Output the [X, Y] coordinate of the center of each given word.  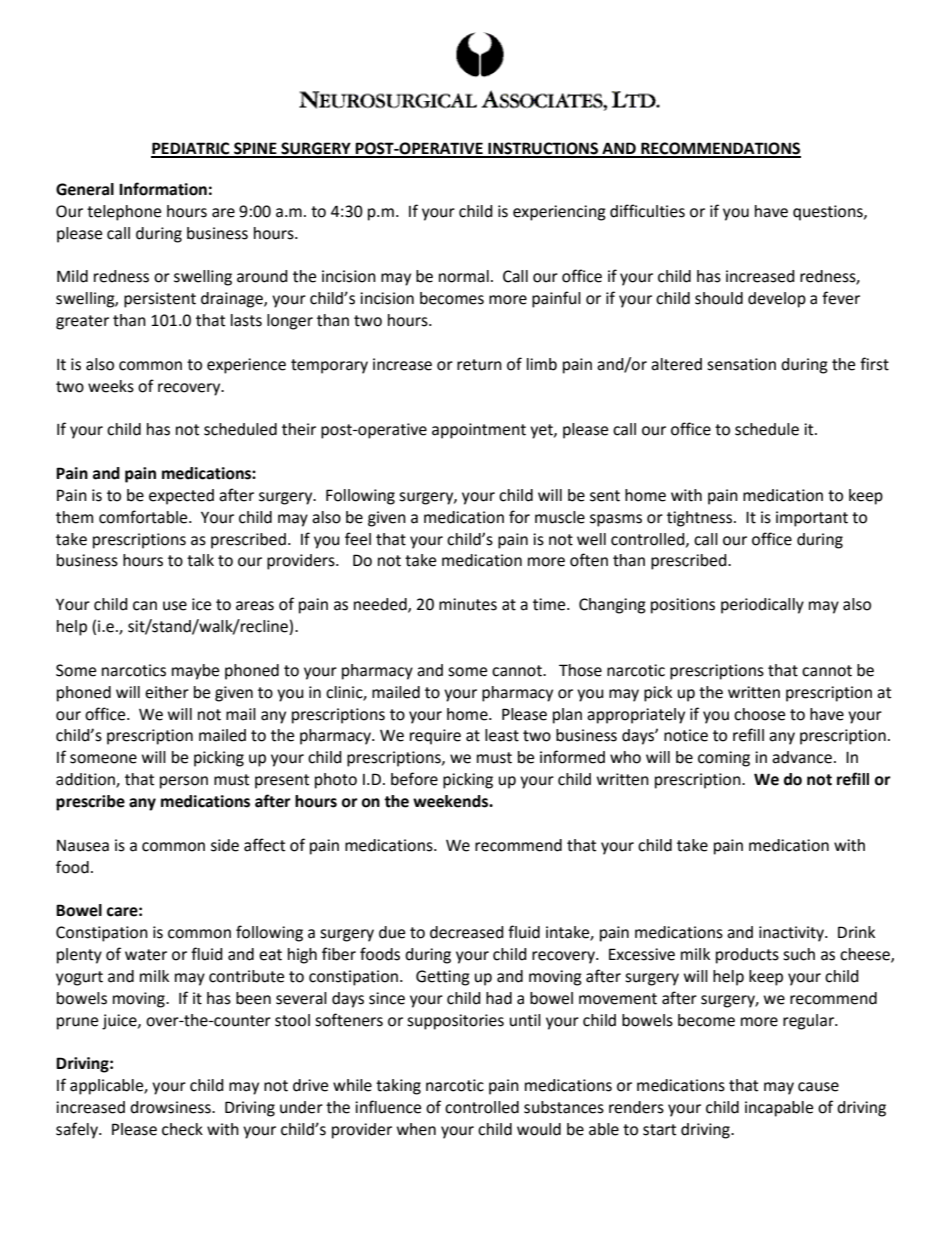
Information [163, 189]
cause [818, 1087]
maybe [195, 672]
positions [683, 606]
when [416, 1129]
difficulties [647, 211]
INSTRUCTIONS [543, 149]
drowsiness [171, 1107]
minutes [468, 604]
